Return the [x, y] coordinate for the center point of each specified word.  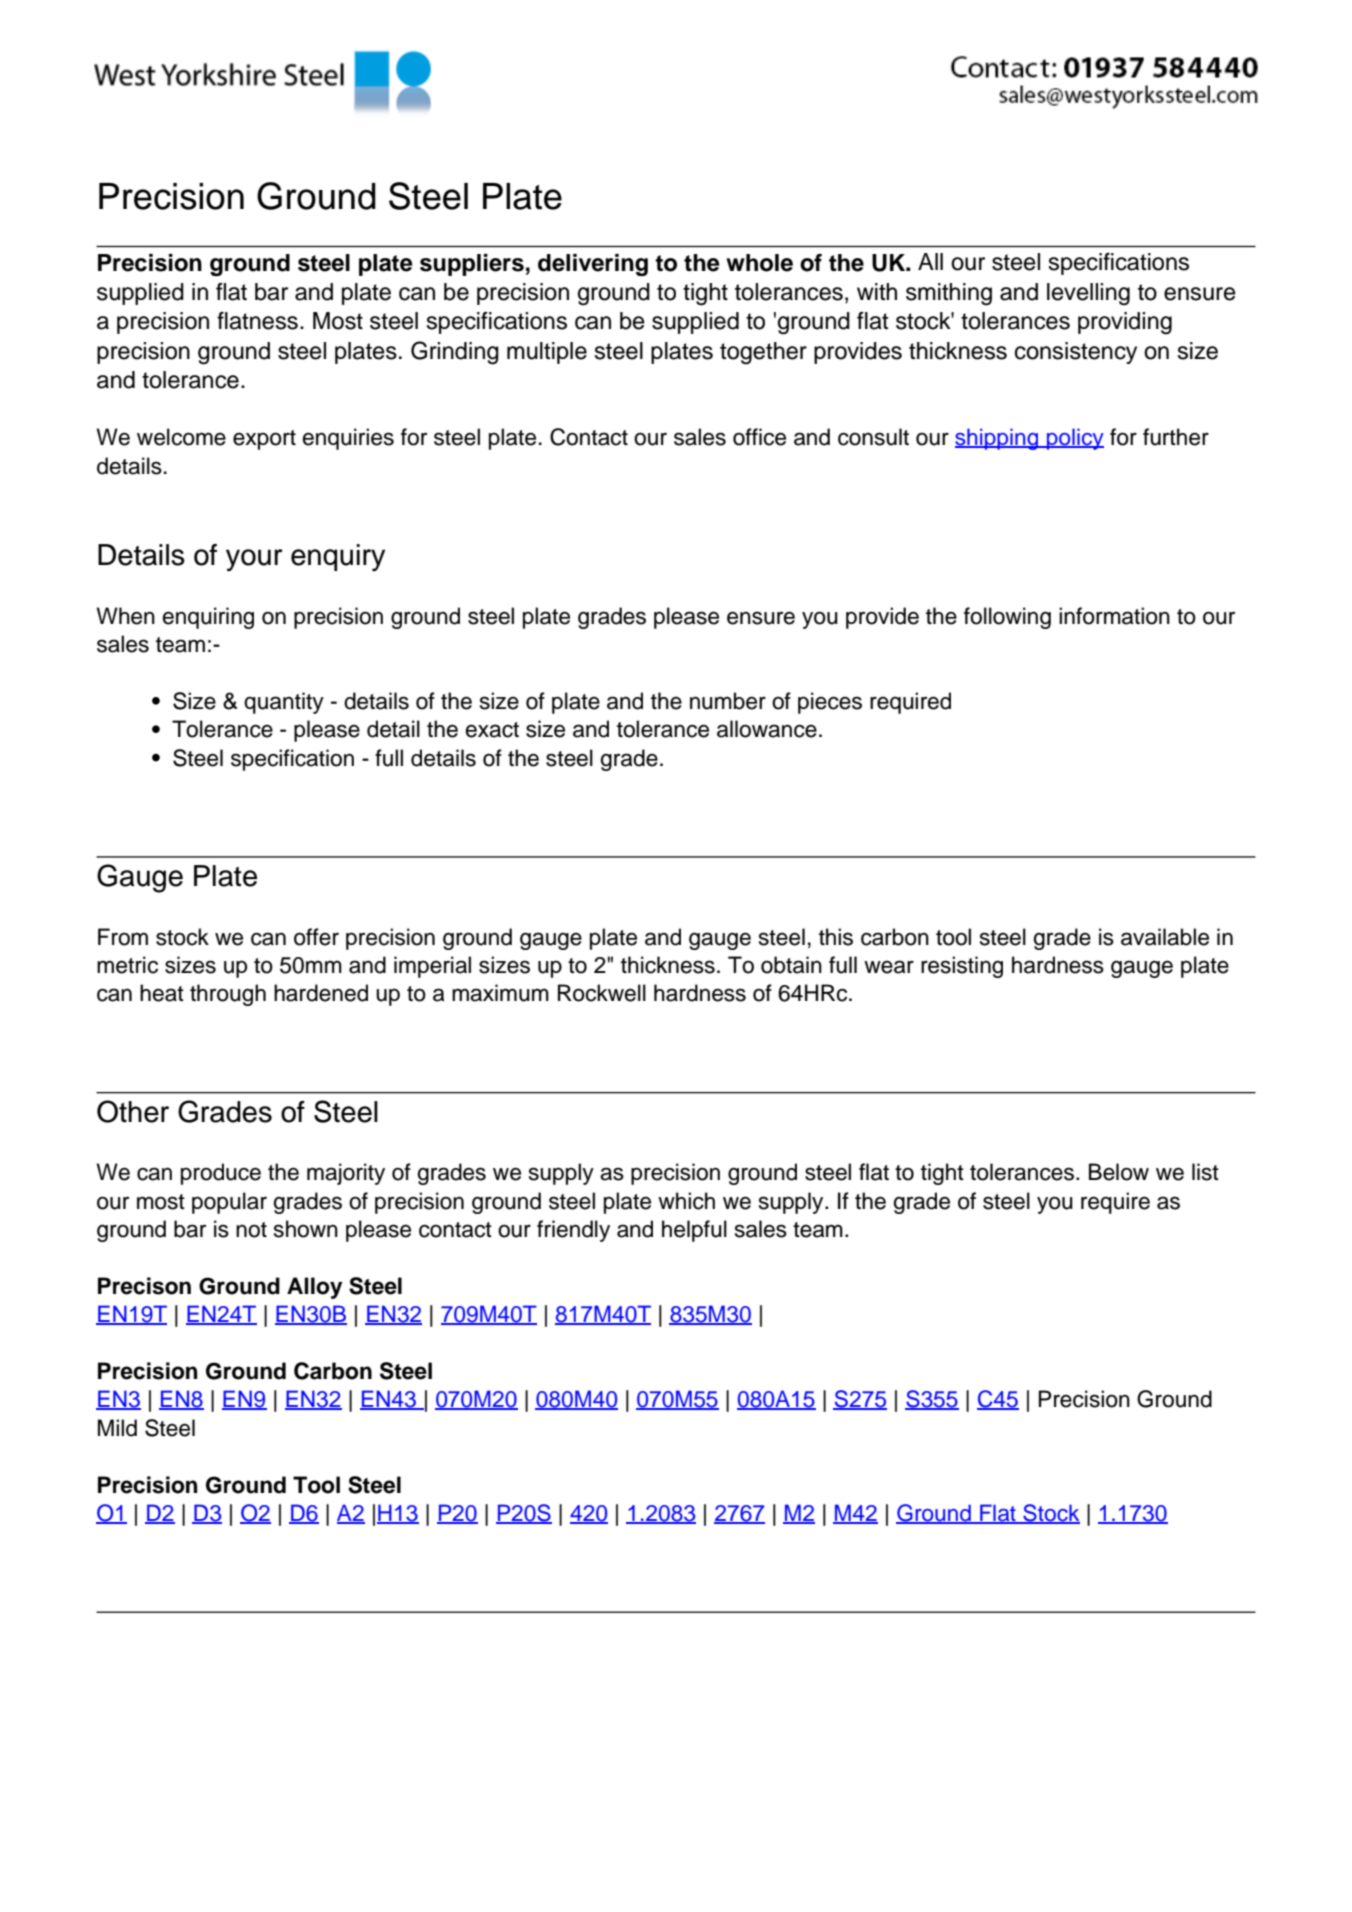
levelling [1088, 294]
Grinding [455, 353]
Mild [117, 1428]
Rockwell [602, 993]
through [228, 995]
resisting [962, 967]
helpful [694, 1231]
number [728, 701]
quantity [284, 703]
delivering [593, 265]
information [1114, 616]
